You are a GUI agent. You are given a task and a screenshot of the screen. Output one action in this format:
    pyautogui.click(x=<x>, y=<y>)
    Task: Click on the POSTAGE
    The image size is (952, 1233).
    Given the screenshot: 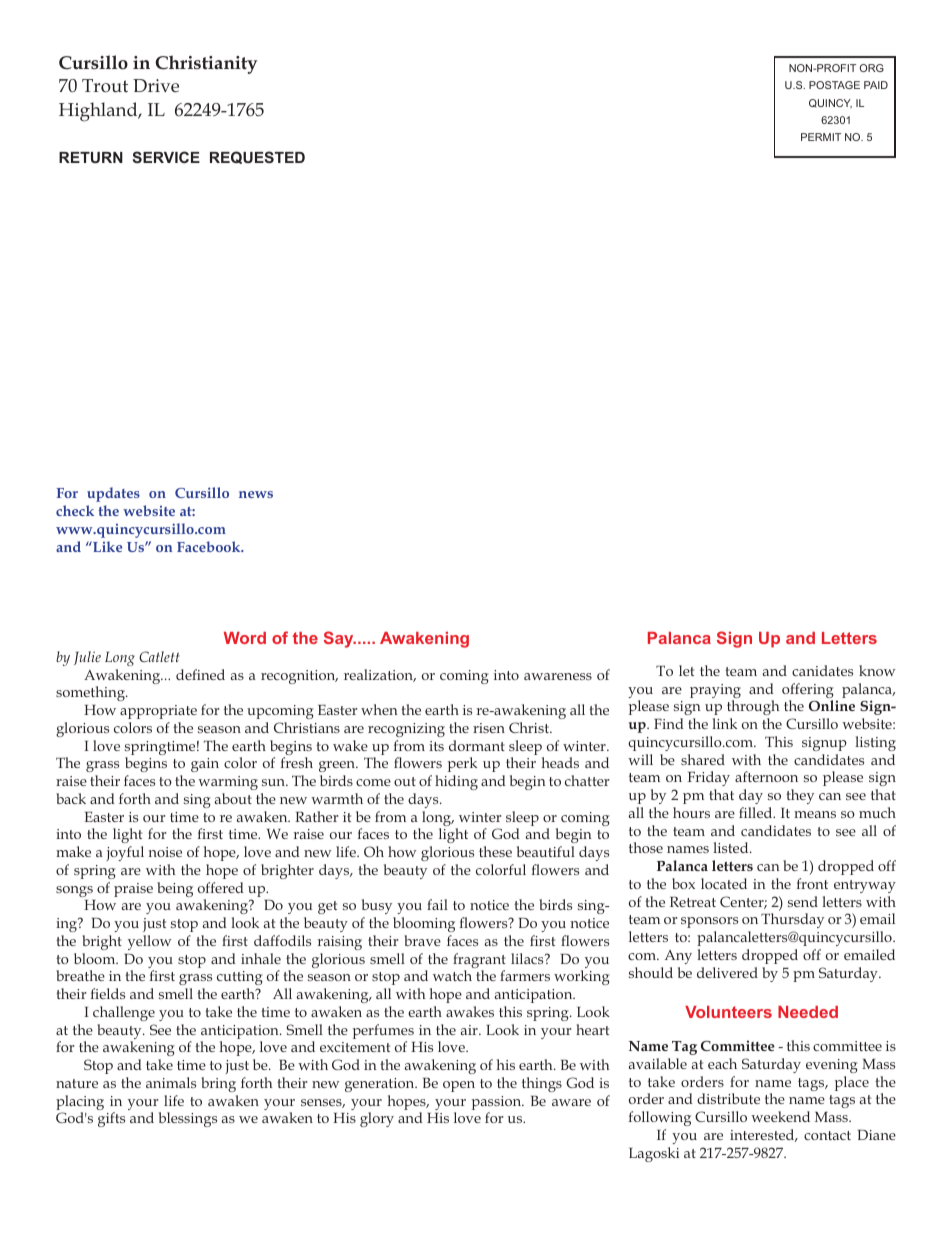 What is the action you would take?
    pyautogui.click(x=834, y=85)
